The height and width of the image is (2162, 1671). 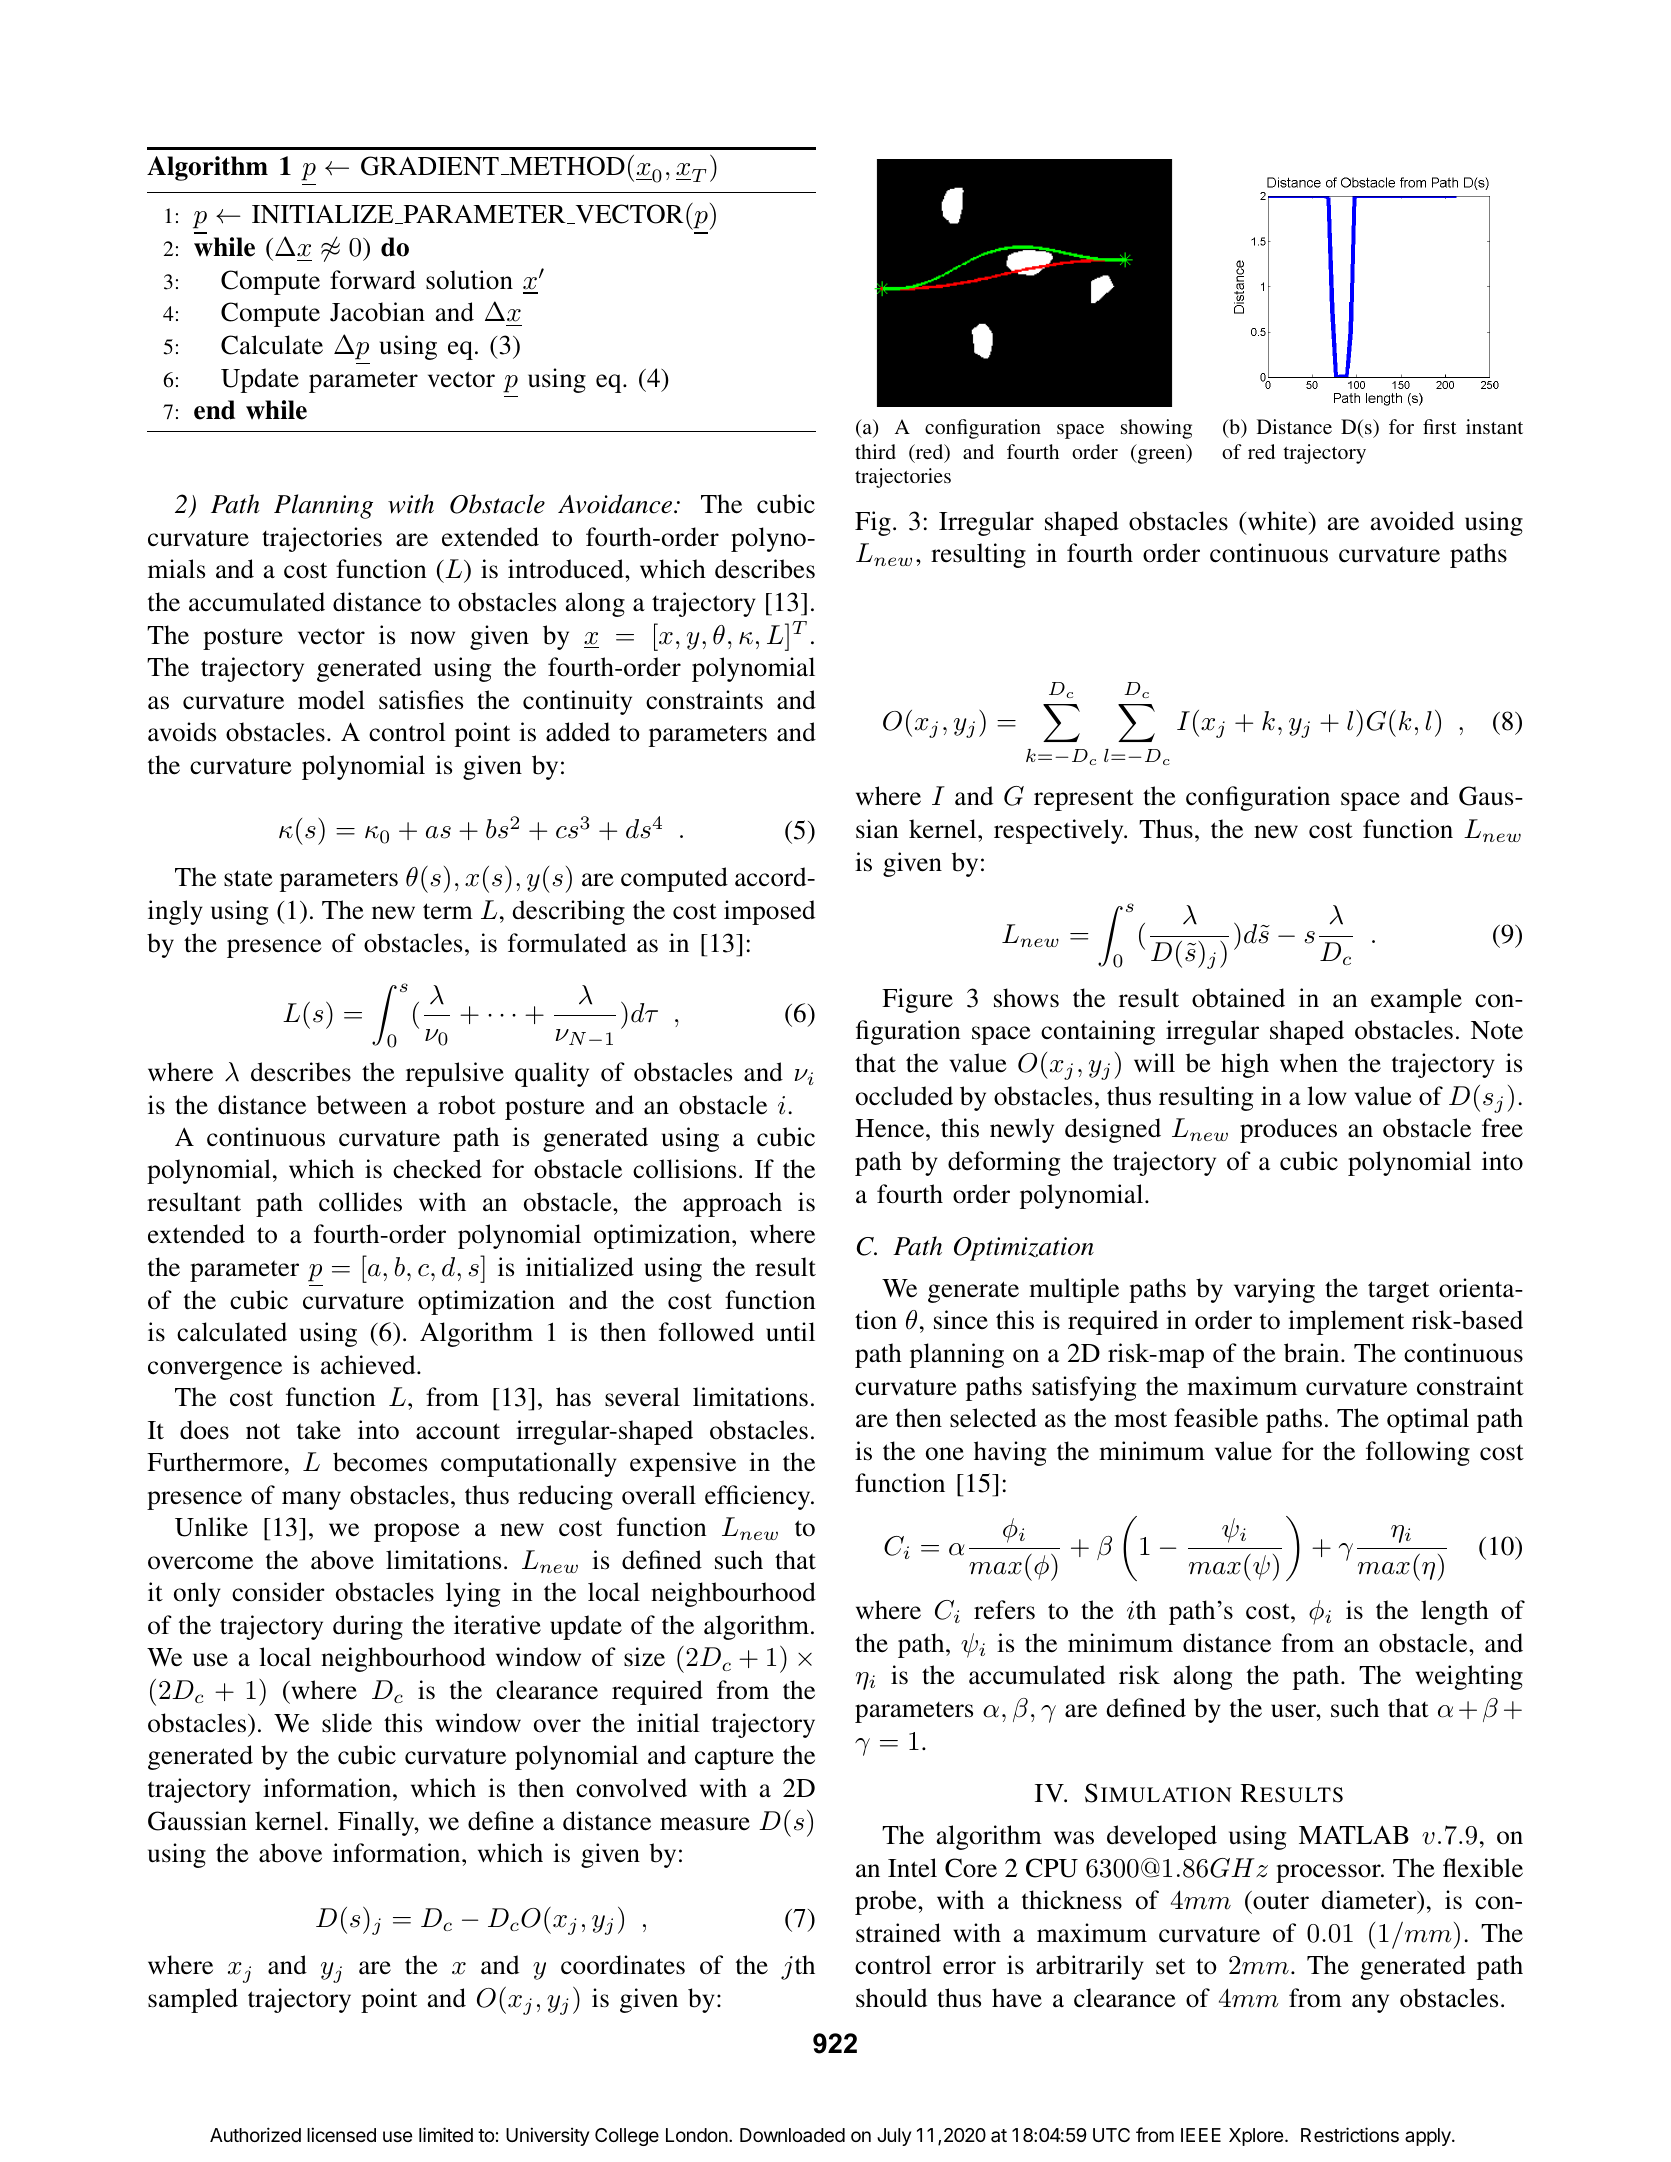 I want to click on forward, so click(x=373, y=280).
